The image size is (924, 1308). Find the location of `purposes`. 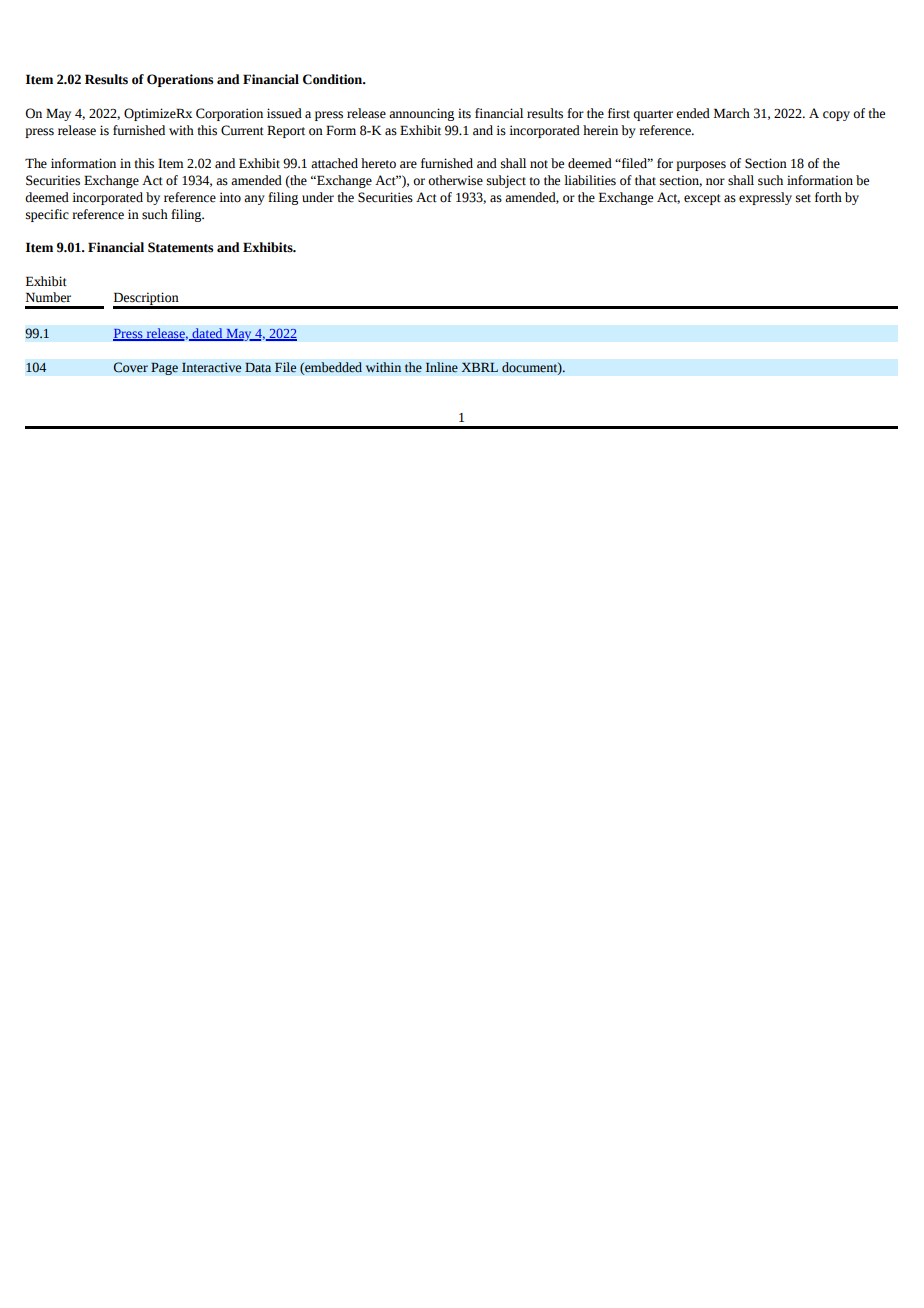

purposes is located at coordinates (701, 166).
